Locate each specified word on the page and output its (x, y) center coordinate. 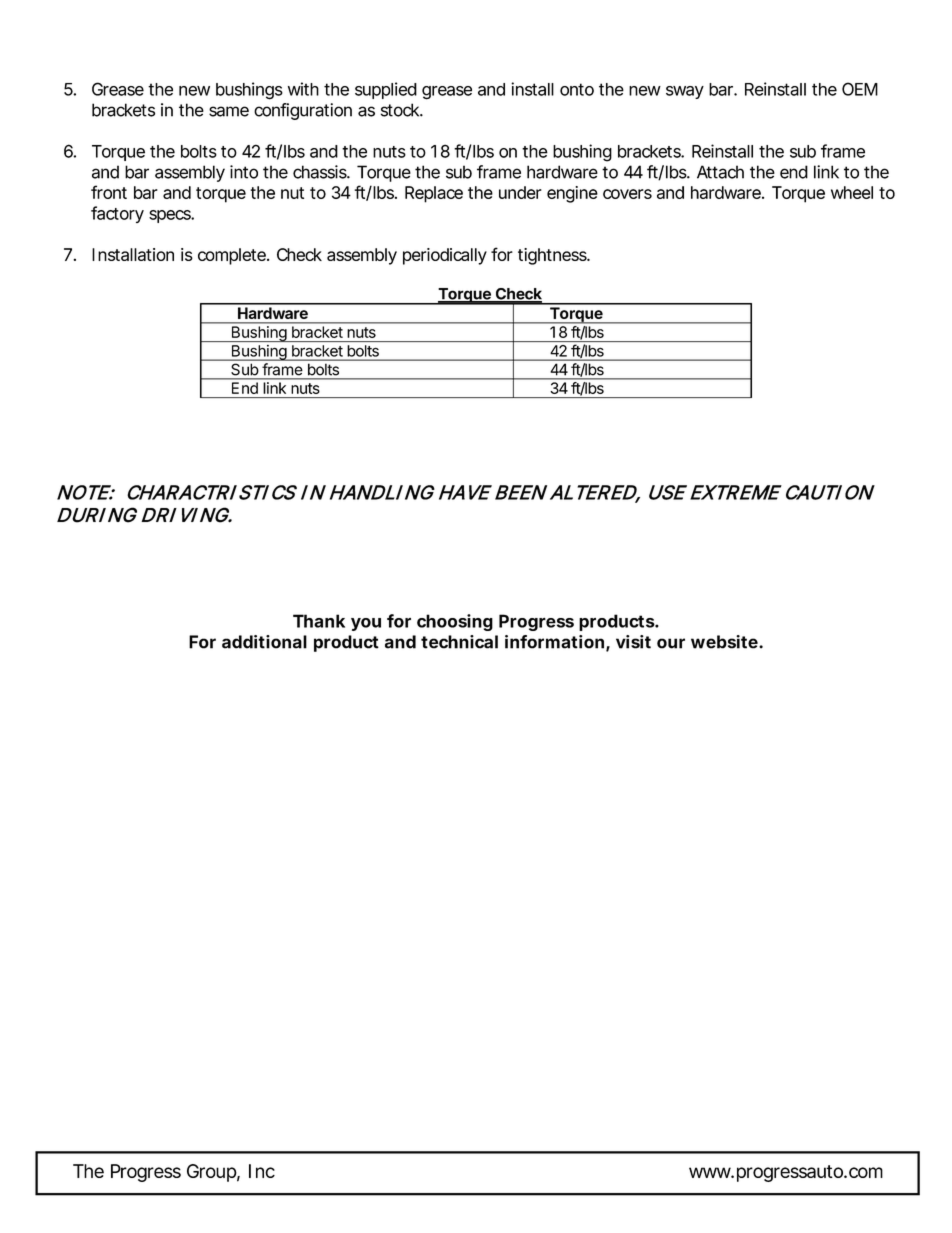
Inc (262, 1171)
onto (577, 89)
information (554, 642)
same (229, 111)
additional (264, 642)
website (724, 642)
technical (459, 642)
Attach (720, 172)
